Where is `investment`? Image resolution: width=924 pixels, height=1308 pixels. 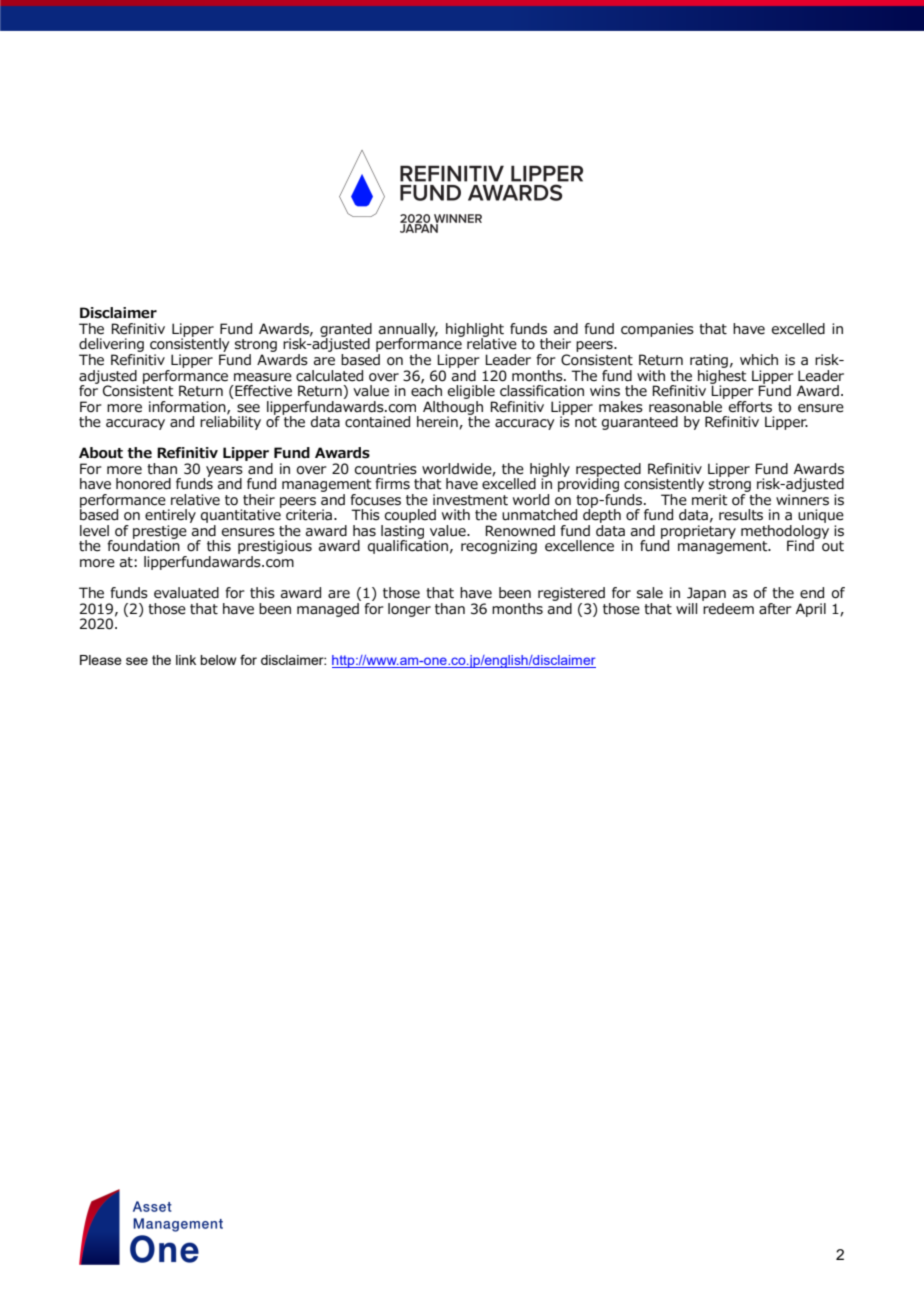 investment is located at coordinates (470, 500).
